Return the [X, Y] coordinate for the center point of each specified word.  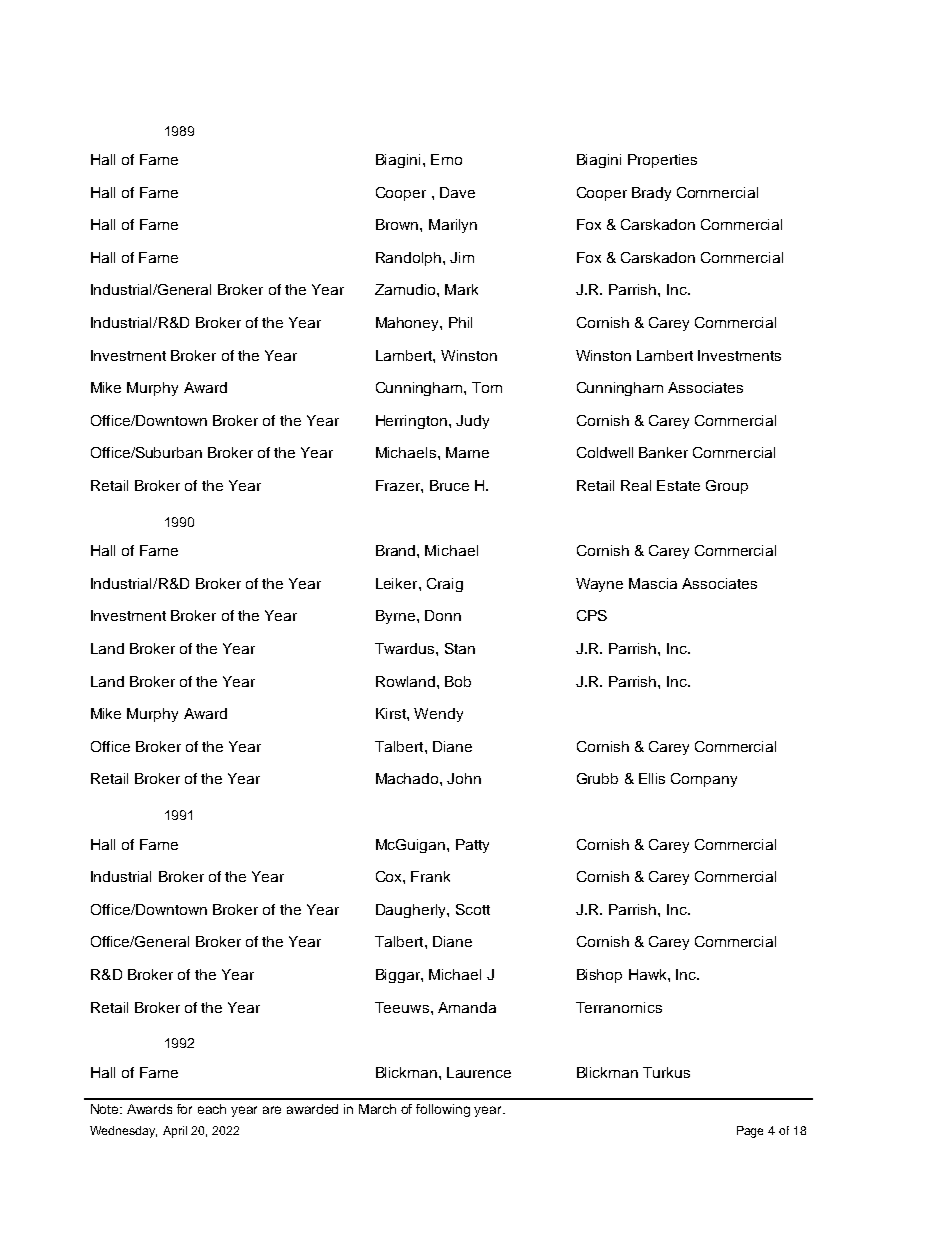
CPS [592, 615]
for [184, 1109]
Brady [651, 194]
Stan [460, 648]
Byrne [397, 617]
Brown [398, 224]
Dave [457, 192]
